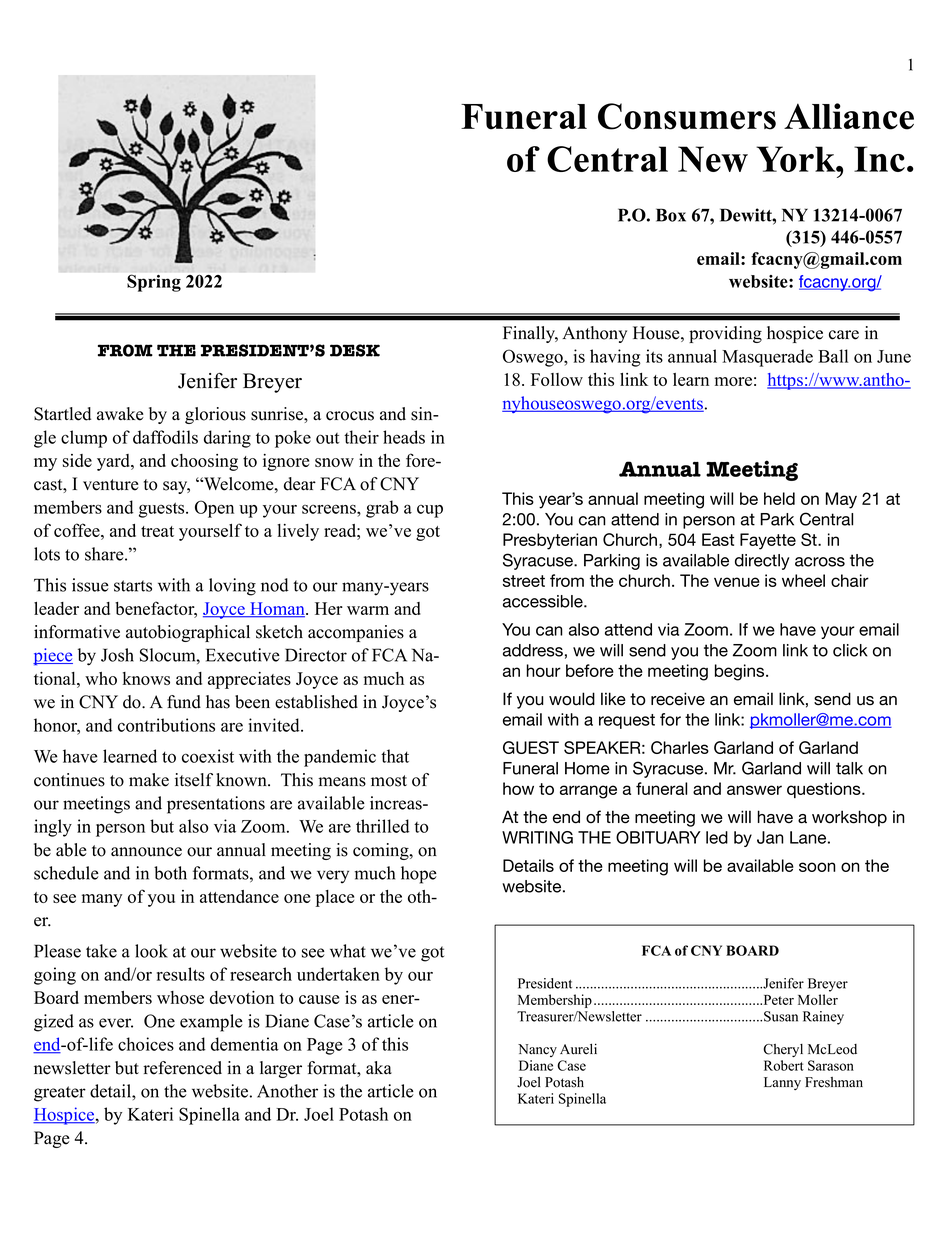 This page has width=952, height=1233. I want to click on Consumers, so click(687, 116).
